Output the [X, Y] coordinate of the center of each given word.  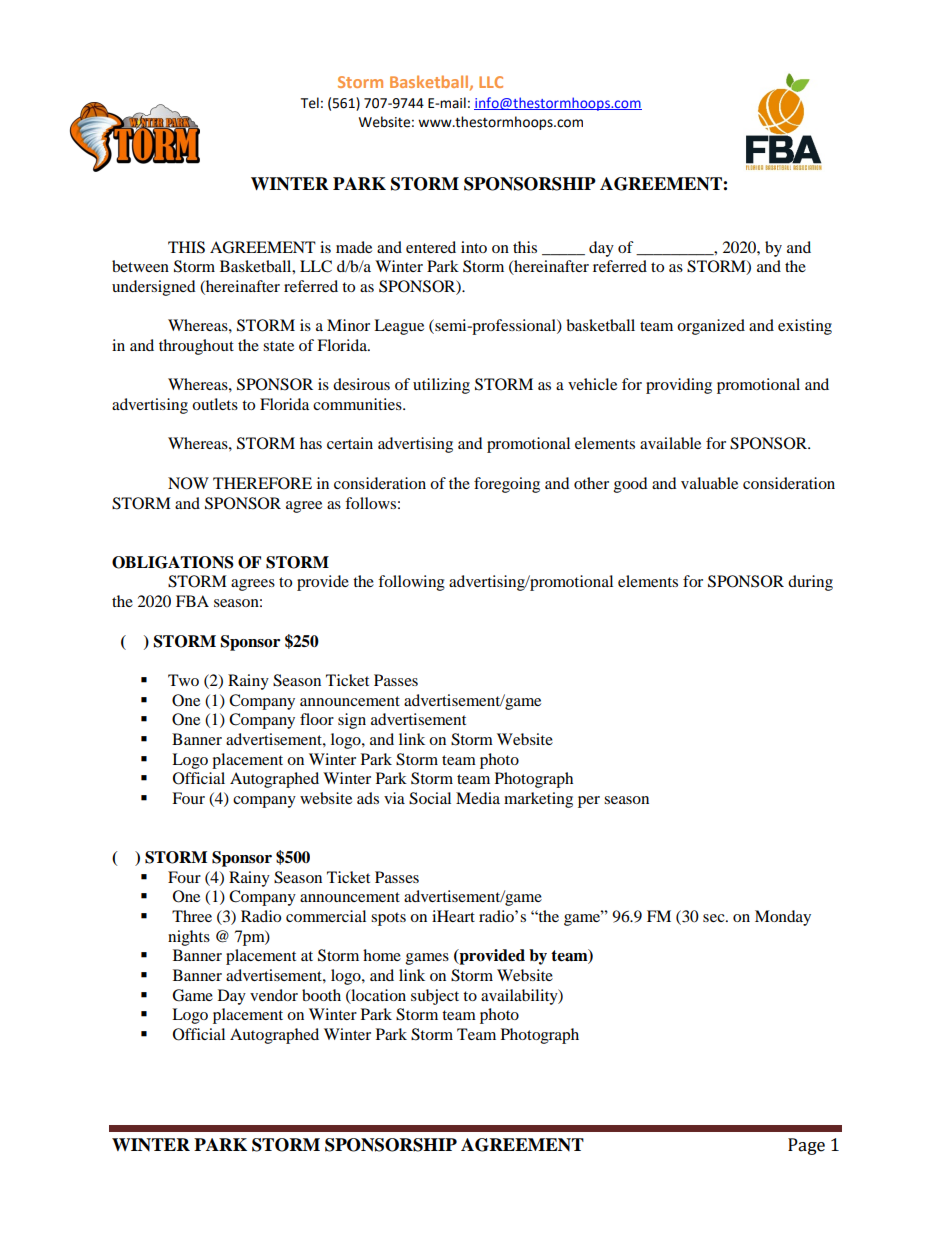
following [411, 583]
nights [189, 938]
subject [435, 997]
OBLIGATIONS [173, 562]
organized [711, 327]
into [474, 247]
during [810, 583]
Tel [310, 103]
